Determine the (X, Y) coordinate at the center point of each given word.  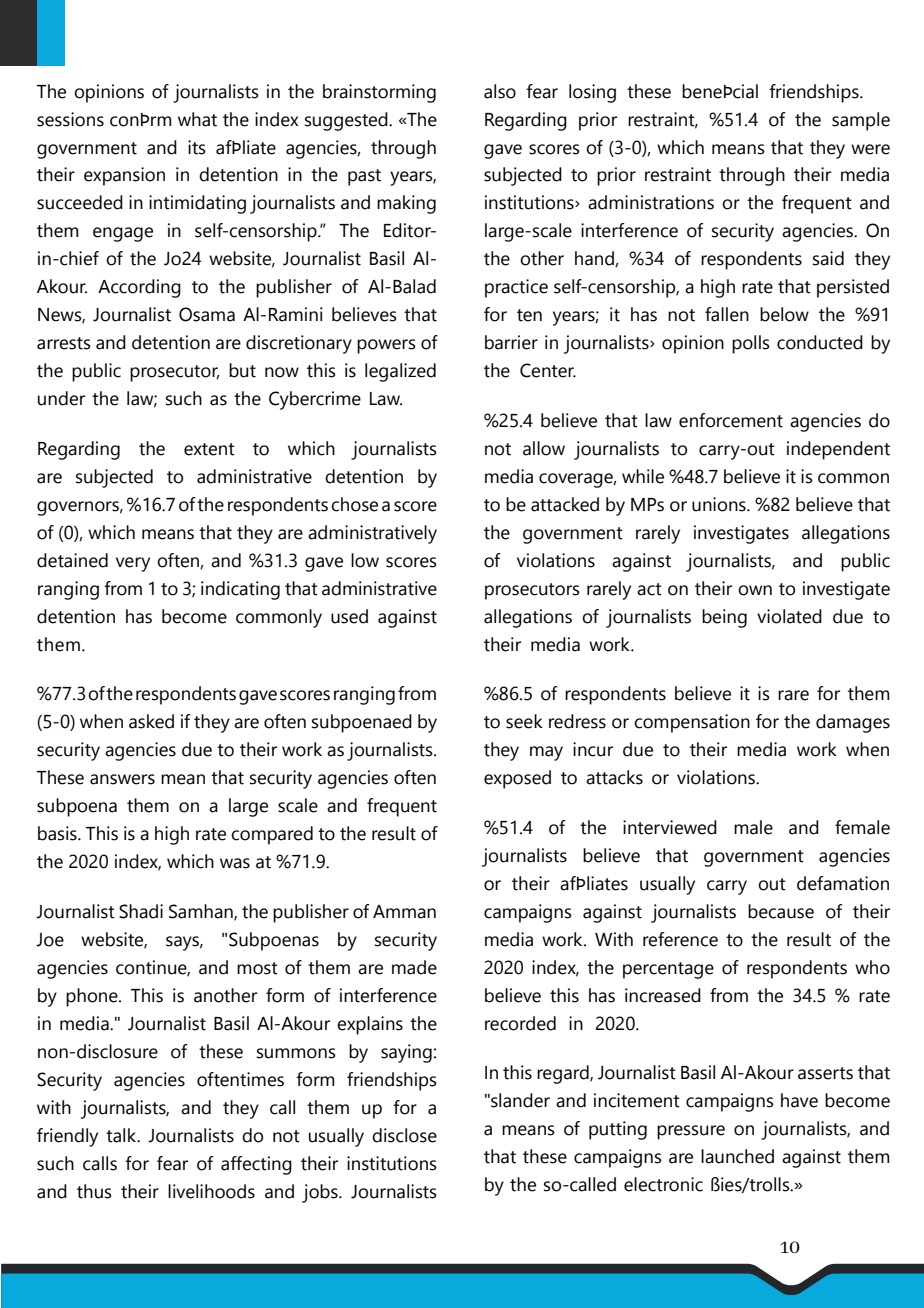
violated (789, 616)
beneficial (720, 91)
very (133, 564)
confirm (141, 120)
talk (122, 1135)
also (500, 91)
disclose (404, 1135)
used (349, 616)
